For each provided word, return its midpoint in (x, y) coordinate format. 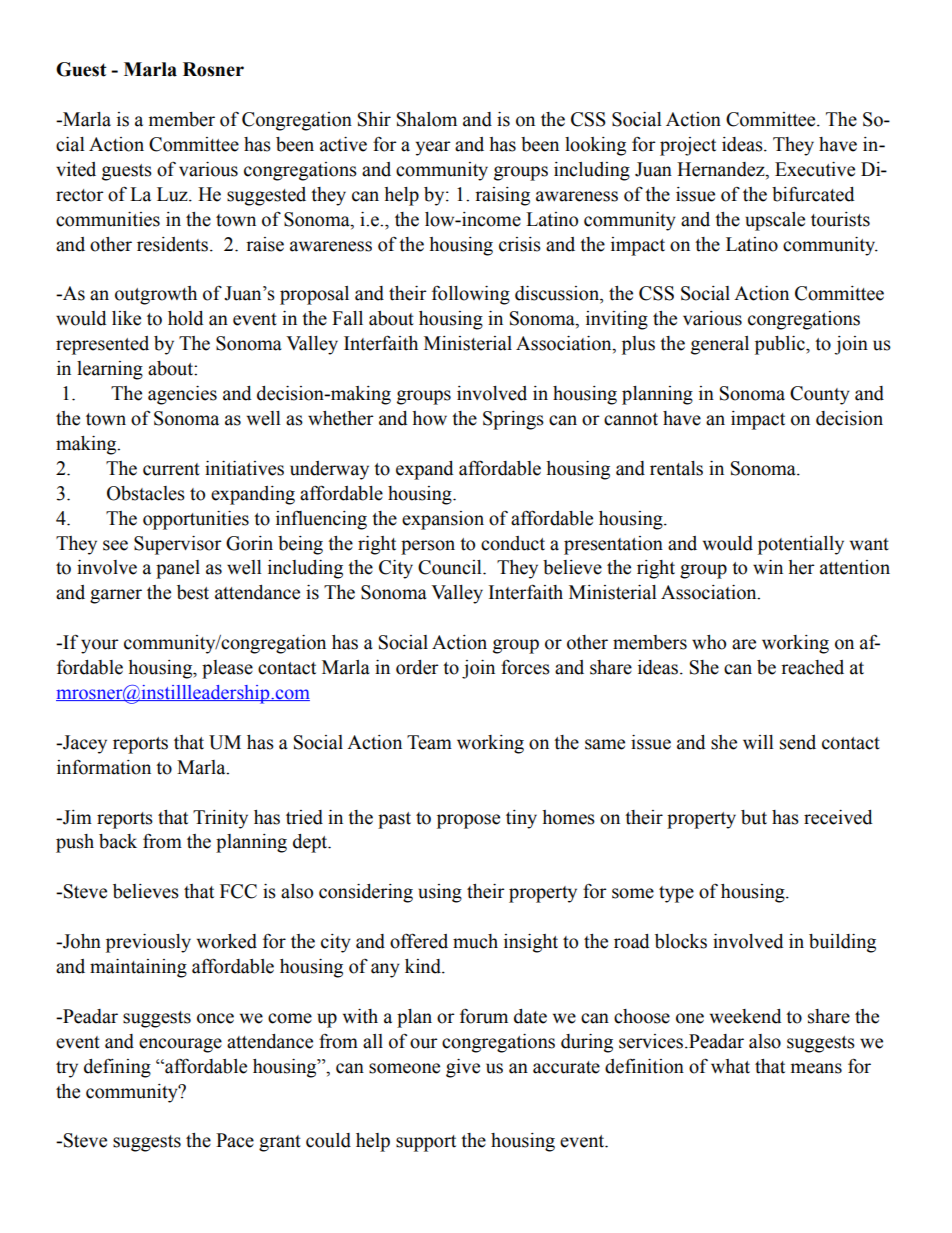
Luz (173, 194)
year (433, 148)
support (426, 1143)
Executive (815, 169)
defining (117, 1068)
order (417, 667)
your (100, 646)
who (709, 642)
